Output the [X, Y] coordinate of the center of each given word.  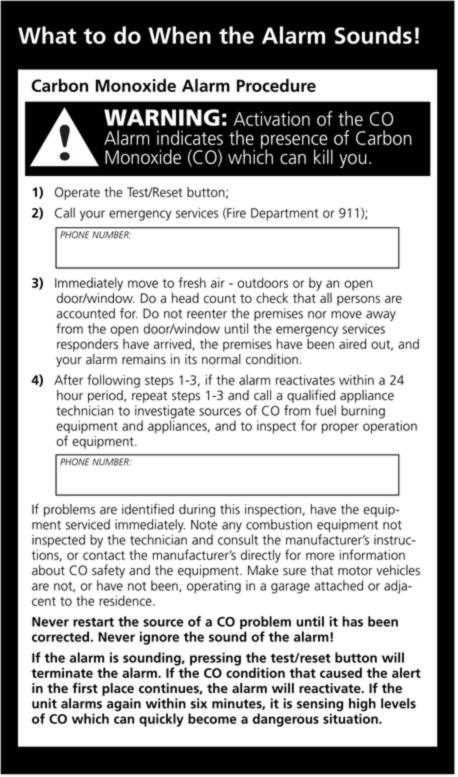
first [85, 687]
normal [221, 359]
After [68, 379]
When [179, 35]
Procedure [276, 85]
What [47, 35]
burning [363, 412]
